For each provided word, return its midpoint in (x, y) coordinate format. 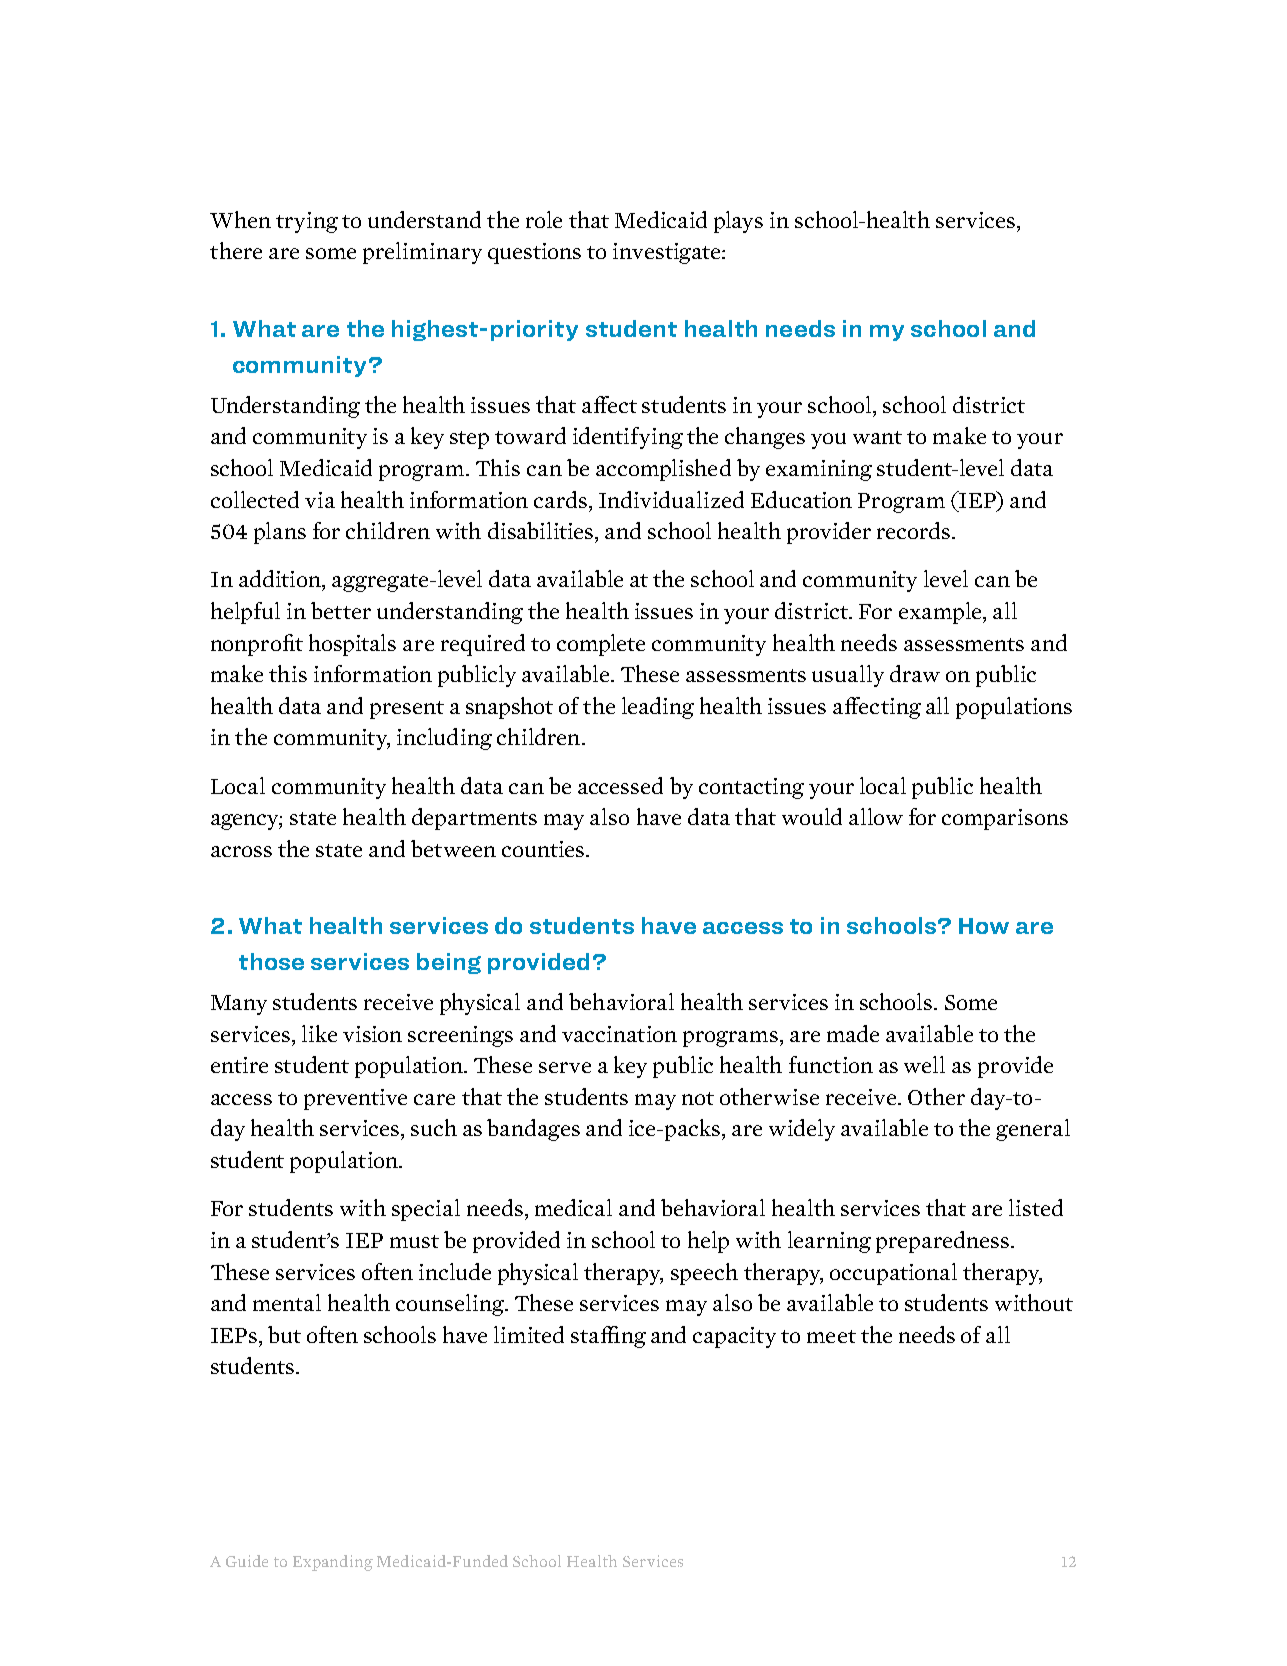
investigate (668, 253)
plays (738, 222)
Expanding (333, 1563)
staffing (608, 1337)
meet (831, 1336)
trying (307, 222)
